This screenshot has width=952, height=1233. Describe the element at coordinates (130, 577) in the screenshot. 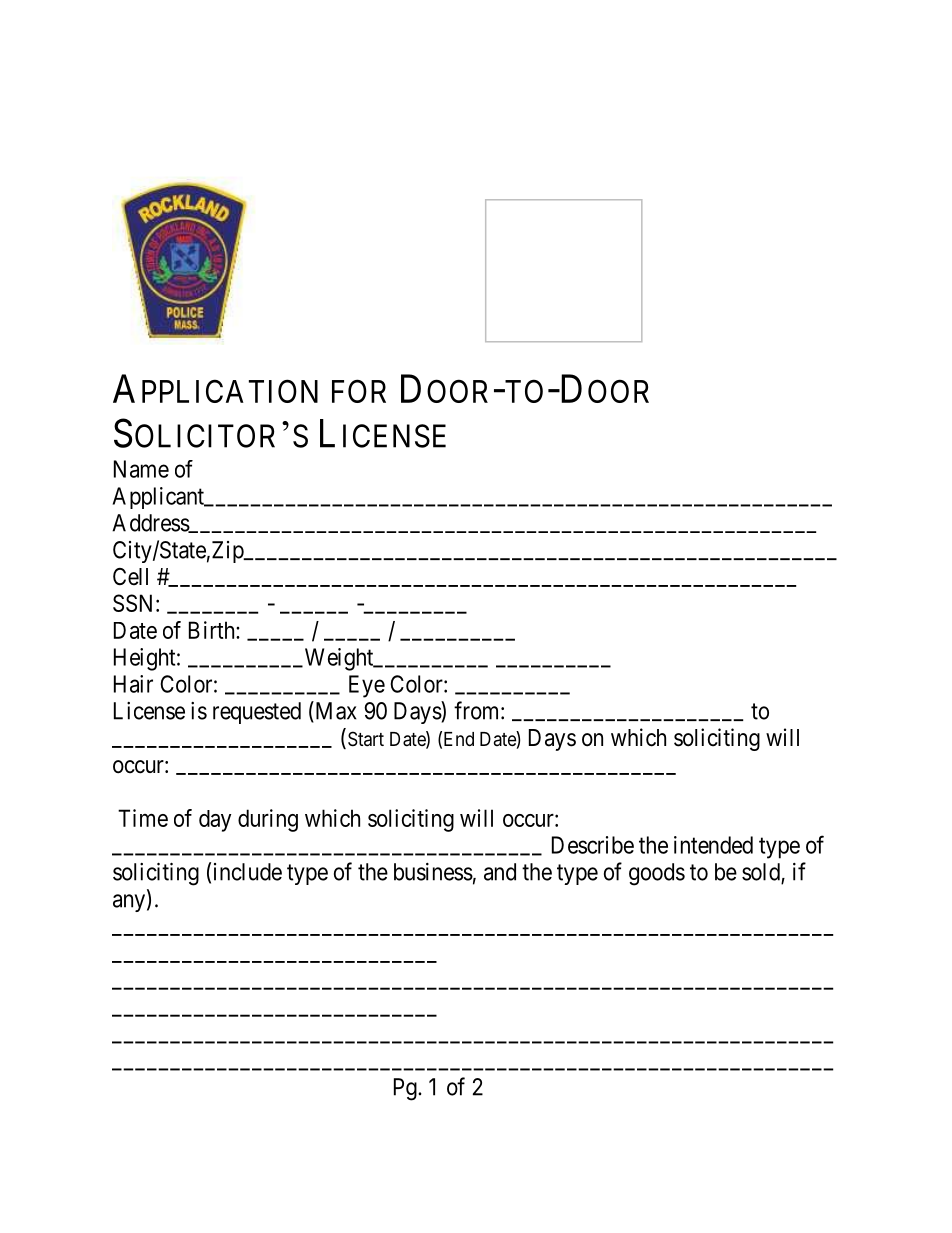

I see `Cell` at that location.
